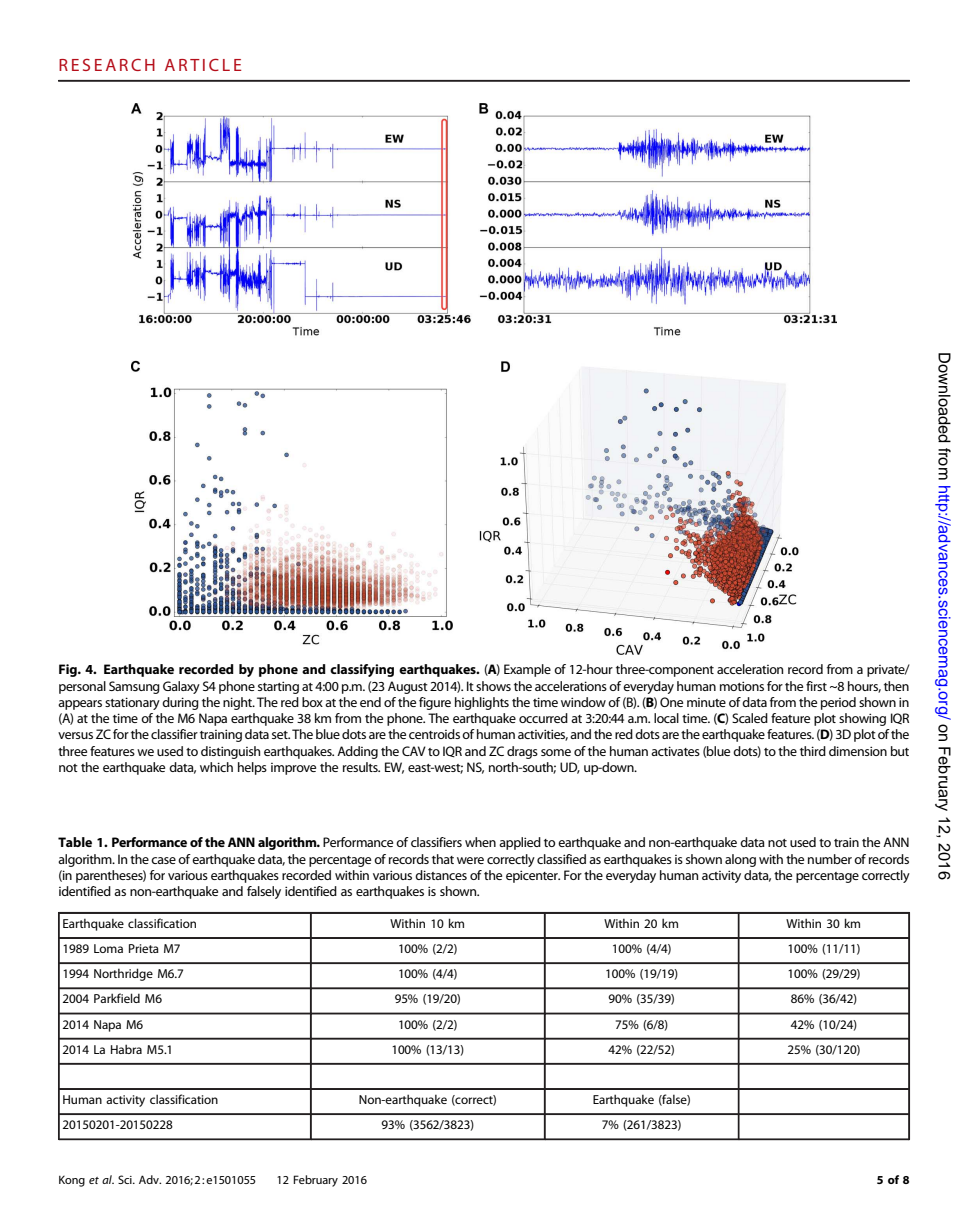 The width and height of the image is (968, 1232). Describe the element at coordinates (533, 876) in the image. I see `epicenter` at that location.
